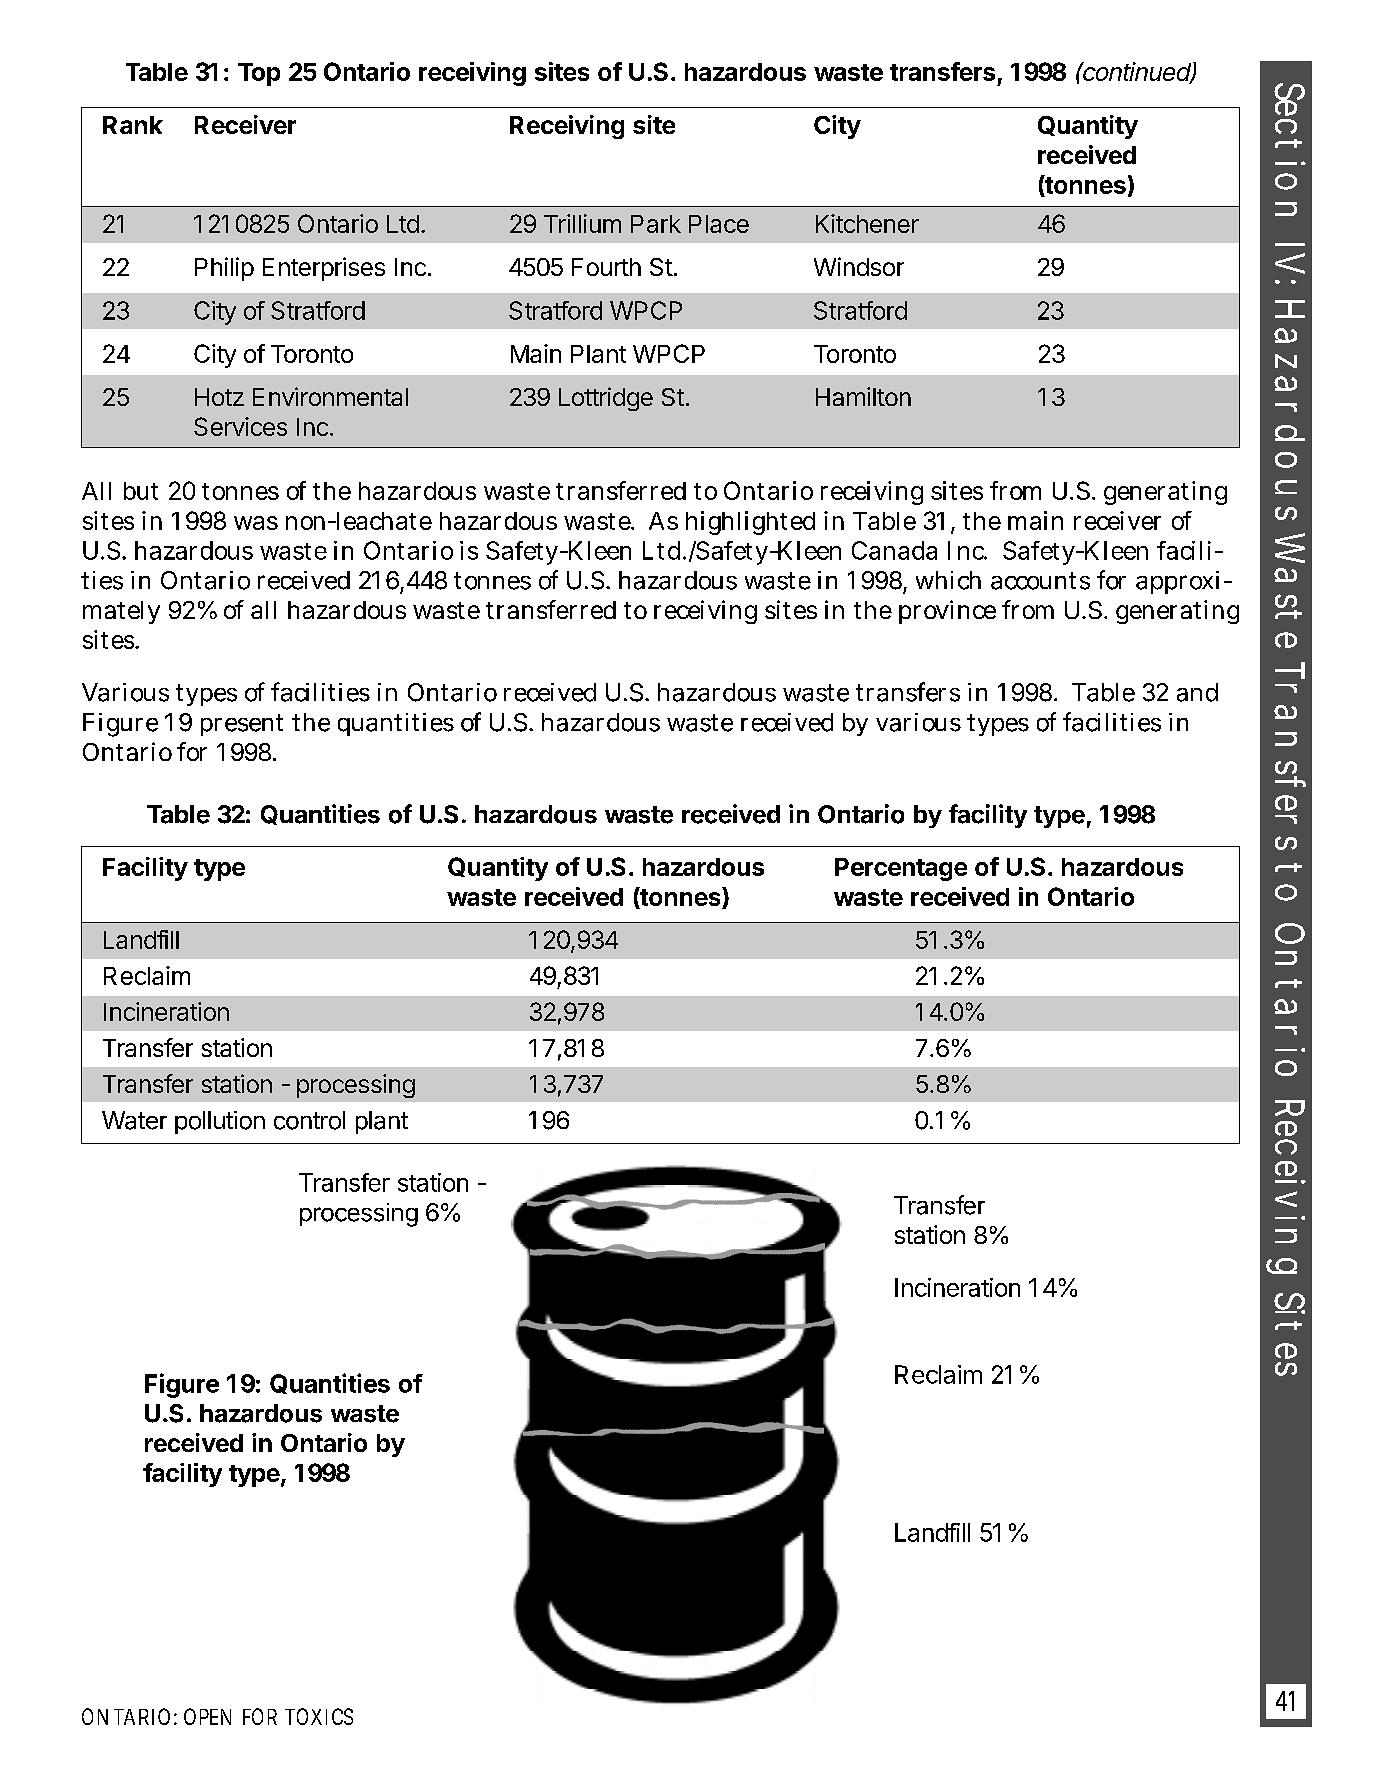 The width and height of the screenshot is (1382, 1788). Describe the element at coordinates (242, 725) in the screenshot. I see `present` at that location.
